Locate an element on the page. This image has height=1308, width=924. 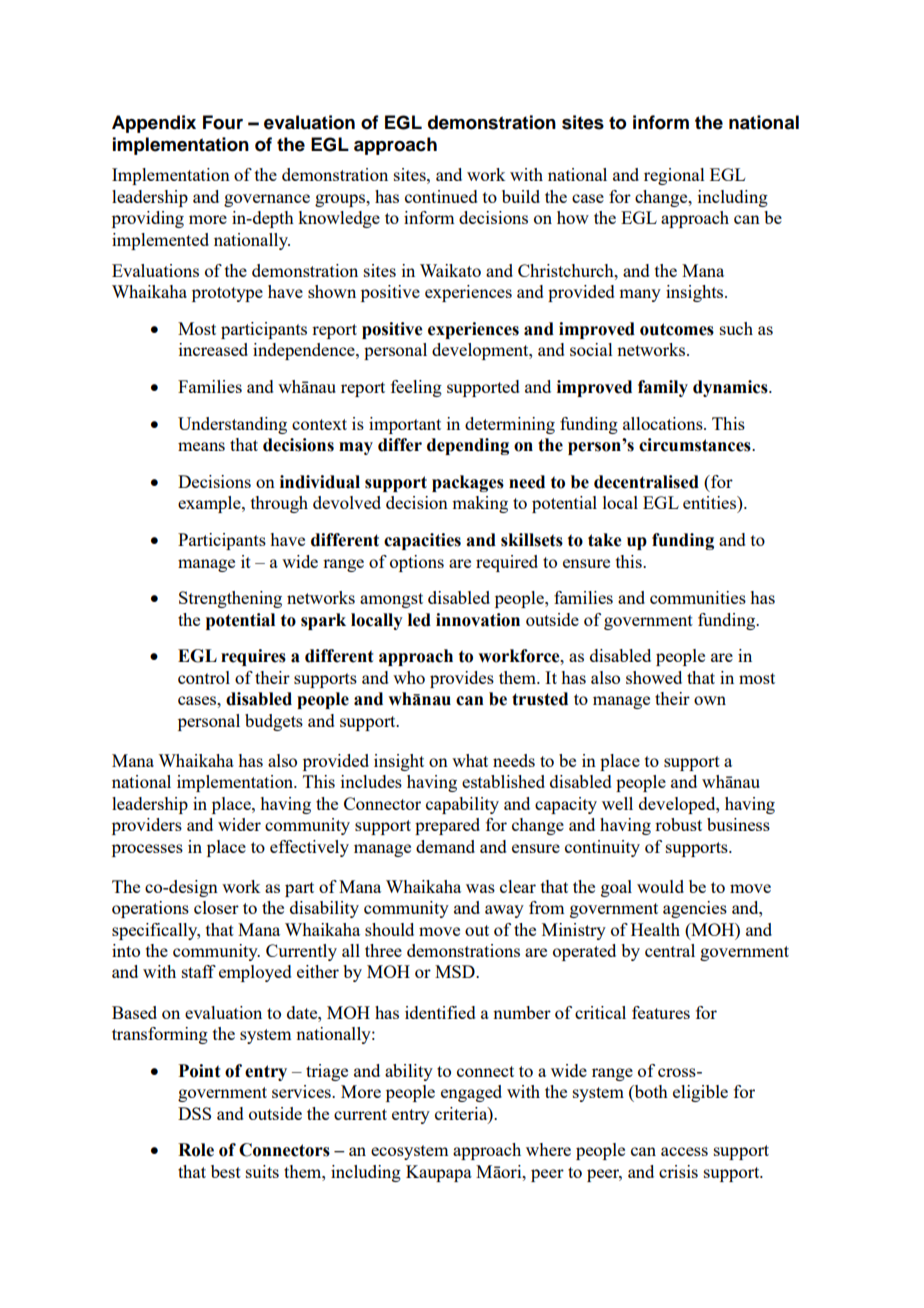
outcomes is located at coordinates (677, 329).
